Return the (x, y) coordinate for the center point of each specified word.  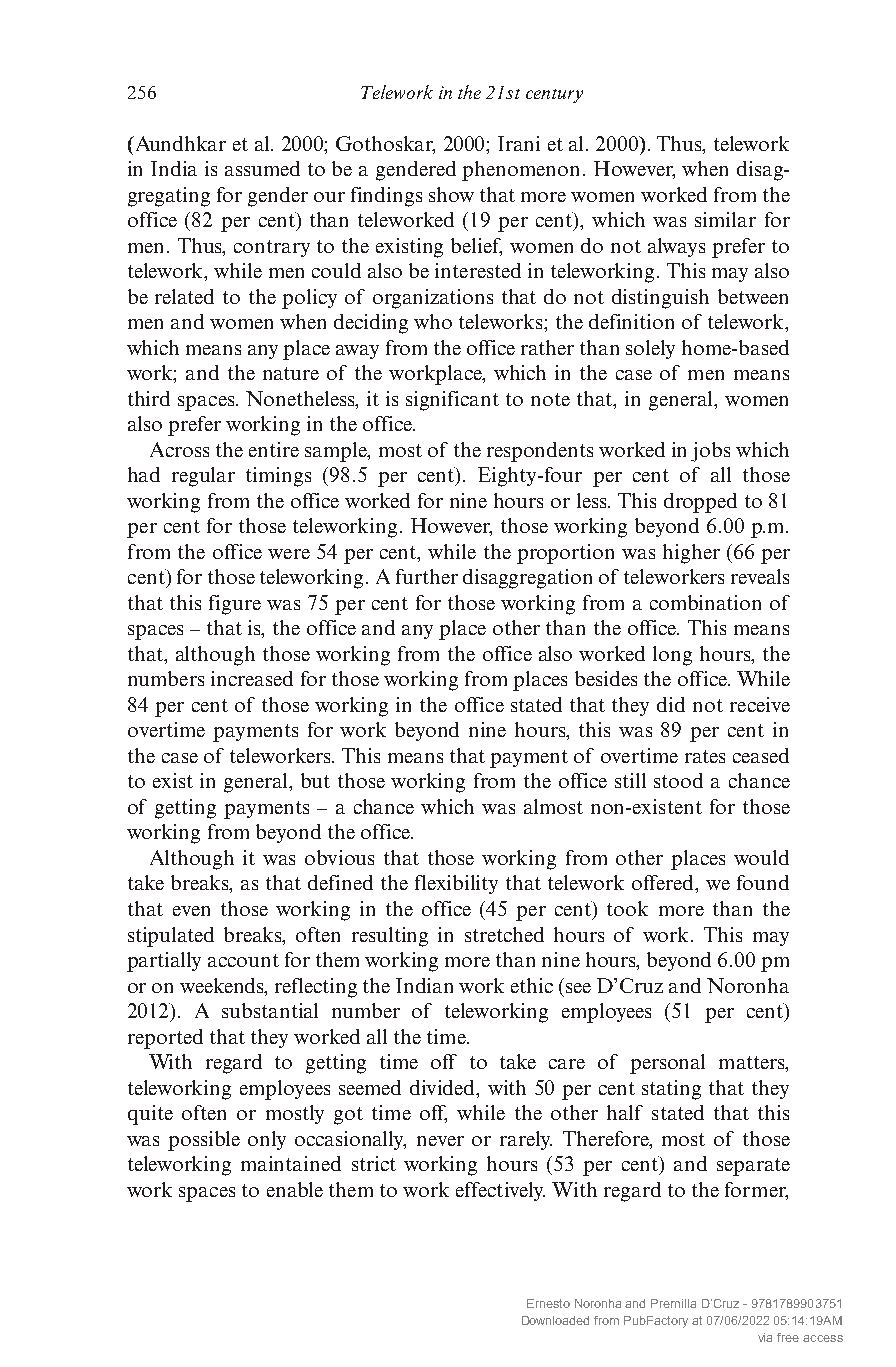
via (765, 1337)
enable (295, 1189)
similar (725, 219)
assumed (262, 168)
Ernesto (548, 1303)
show (451, 194)
